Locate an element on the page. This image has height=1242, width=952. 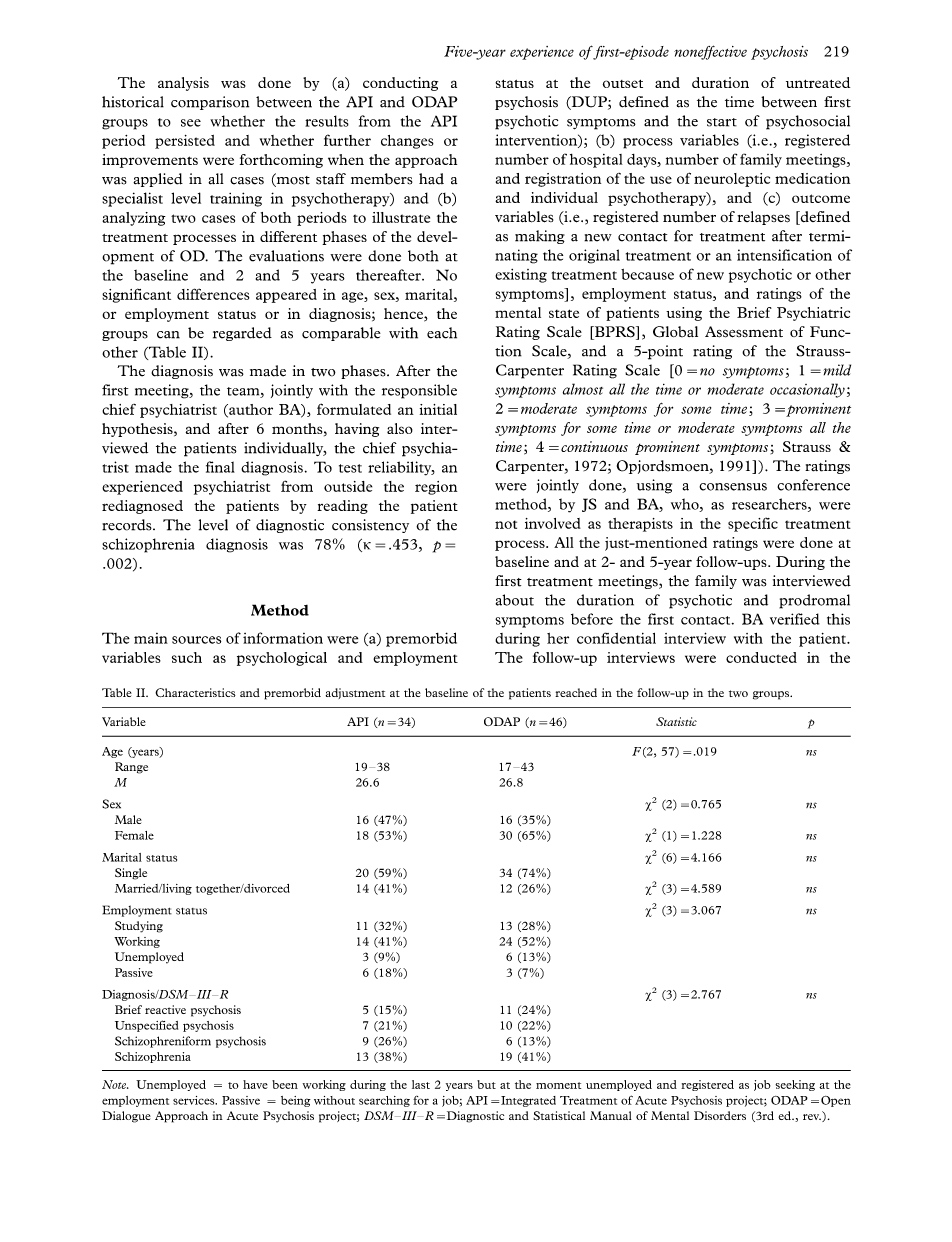
conducted is located at coordinates (761, 657).
